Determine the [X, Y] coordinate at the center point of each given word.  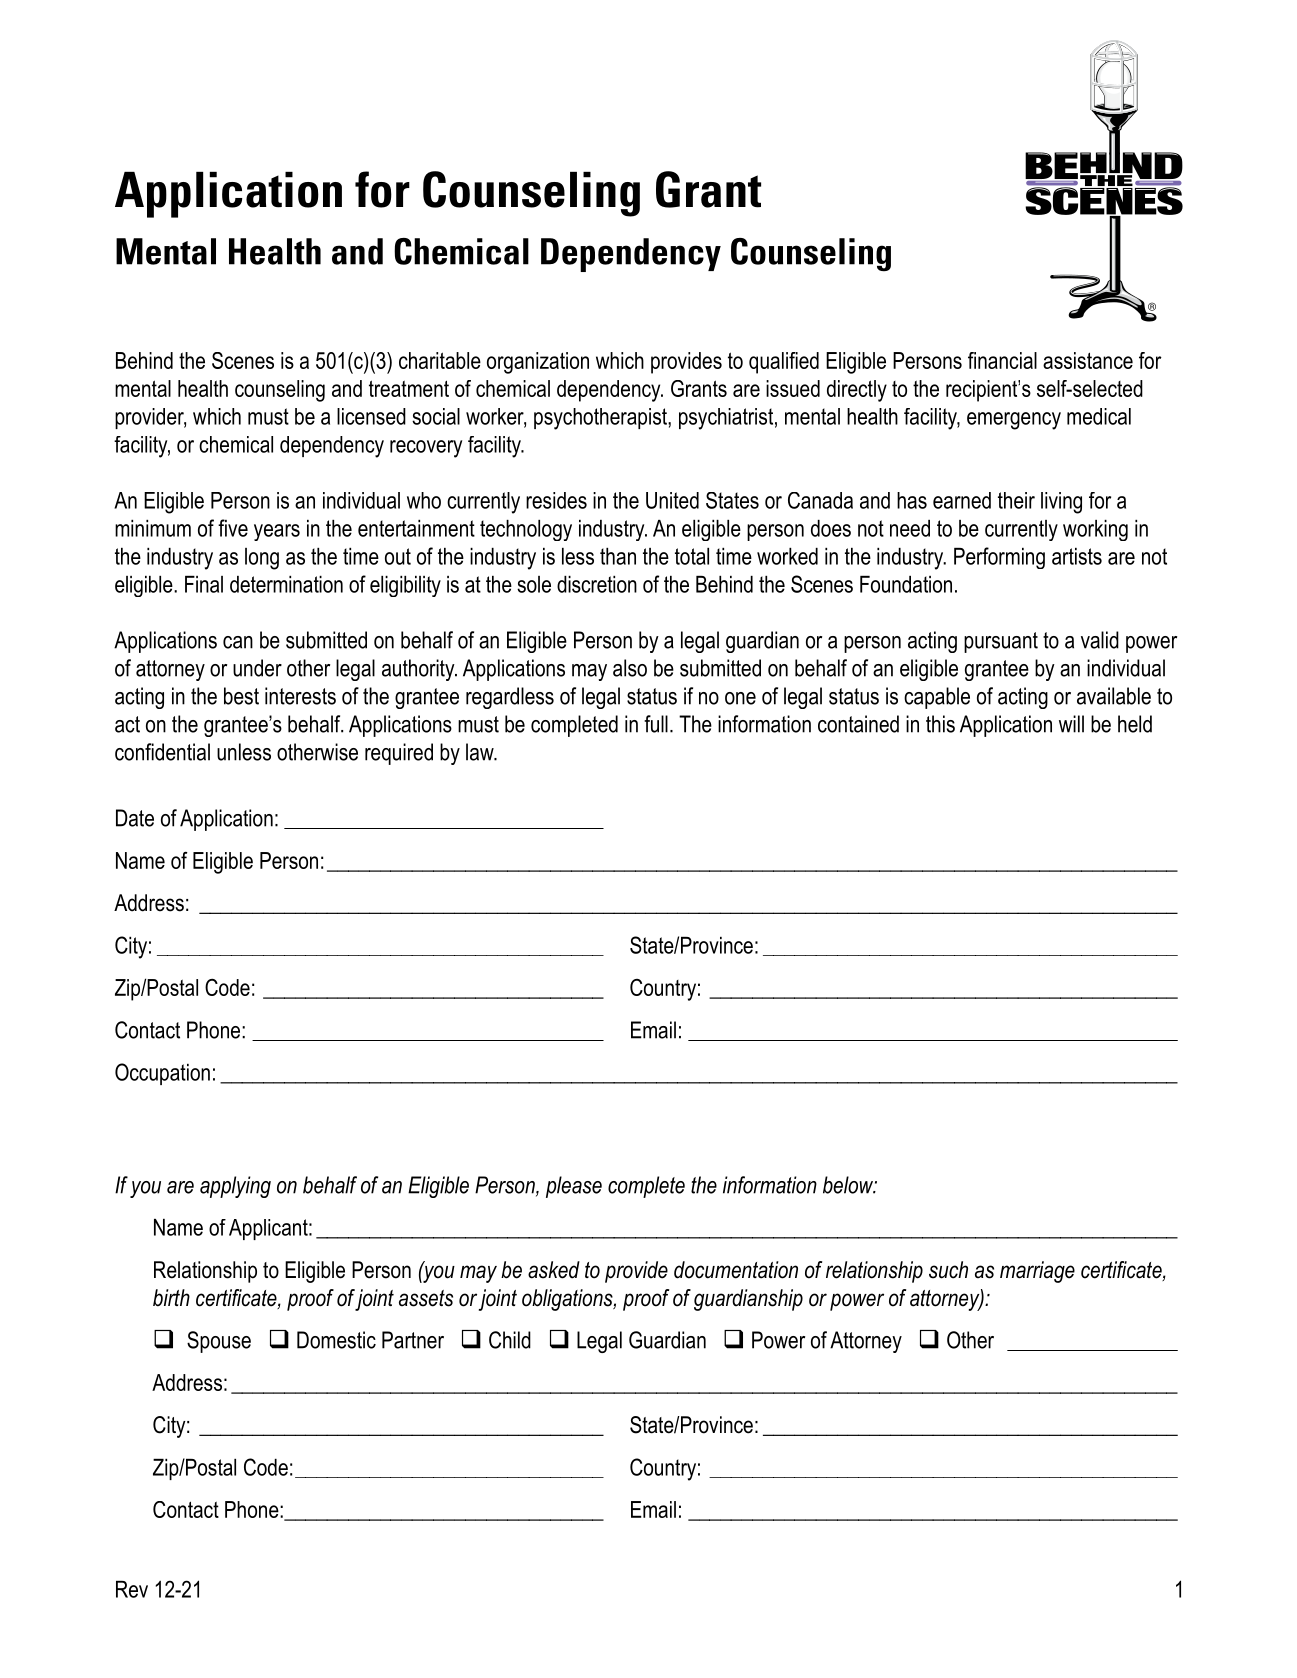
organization [538, 363]
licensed [371, 416]
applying [235, 1187]
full [656, 724]
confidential [162, 752]
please [574, 1187]
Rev [132, 1589]
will [1071, 724]
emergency [1014, 421]
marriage [1037, 1272]
